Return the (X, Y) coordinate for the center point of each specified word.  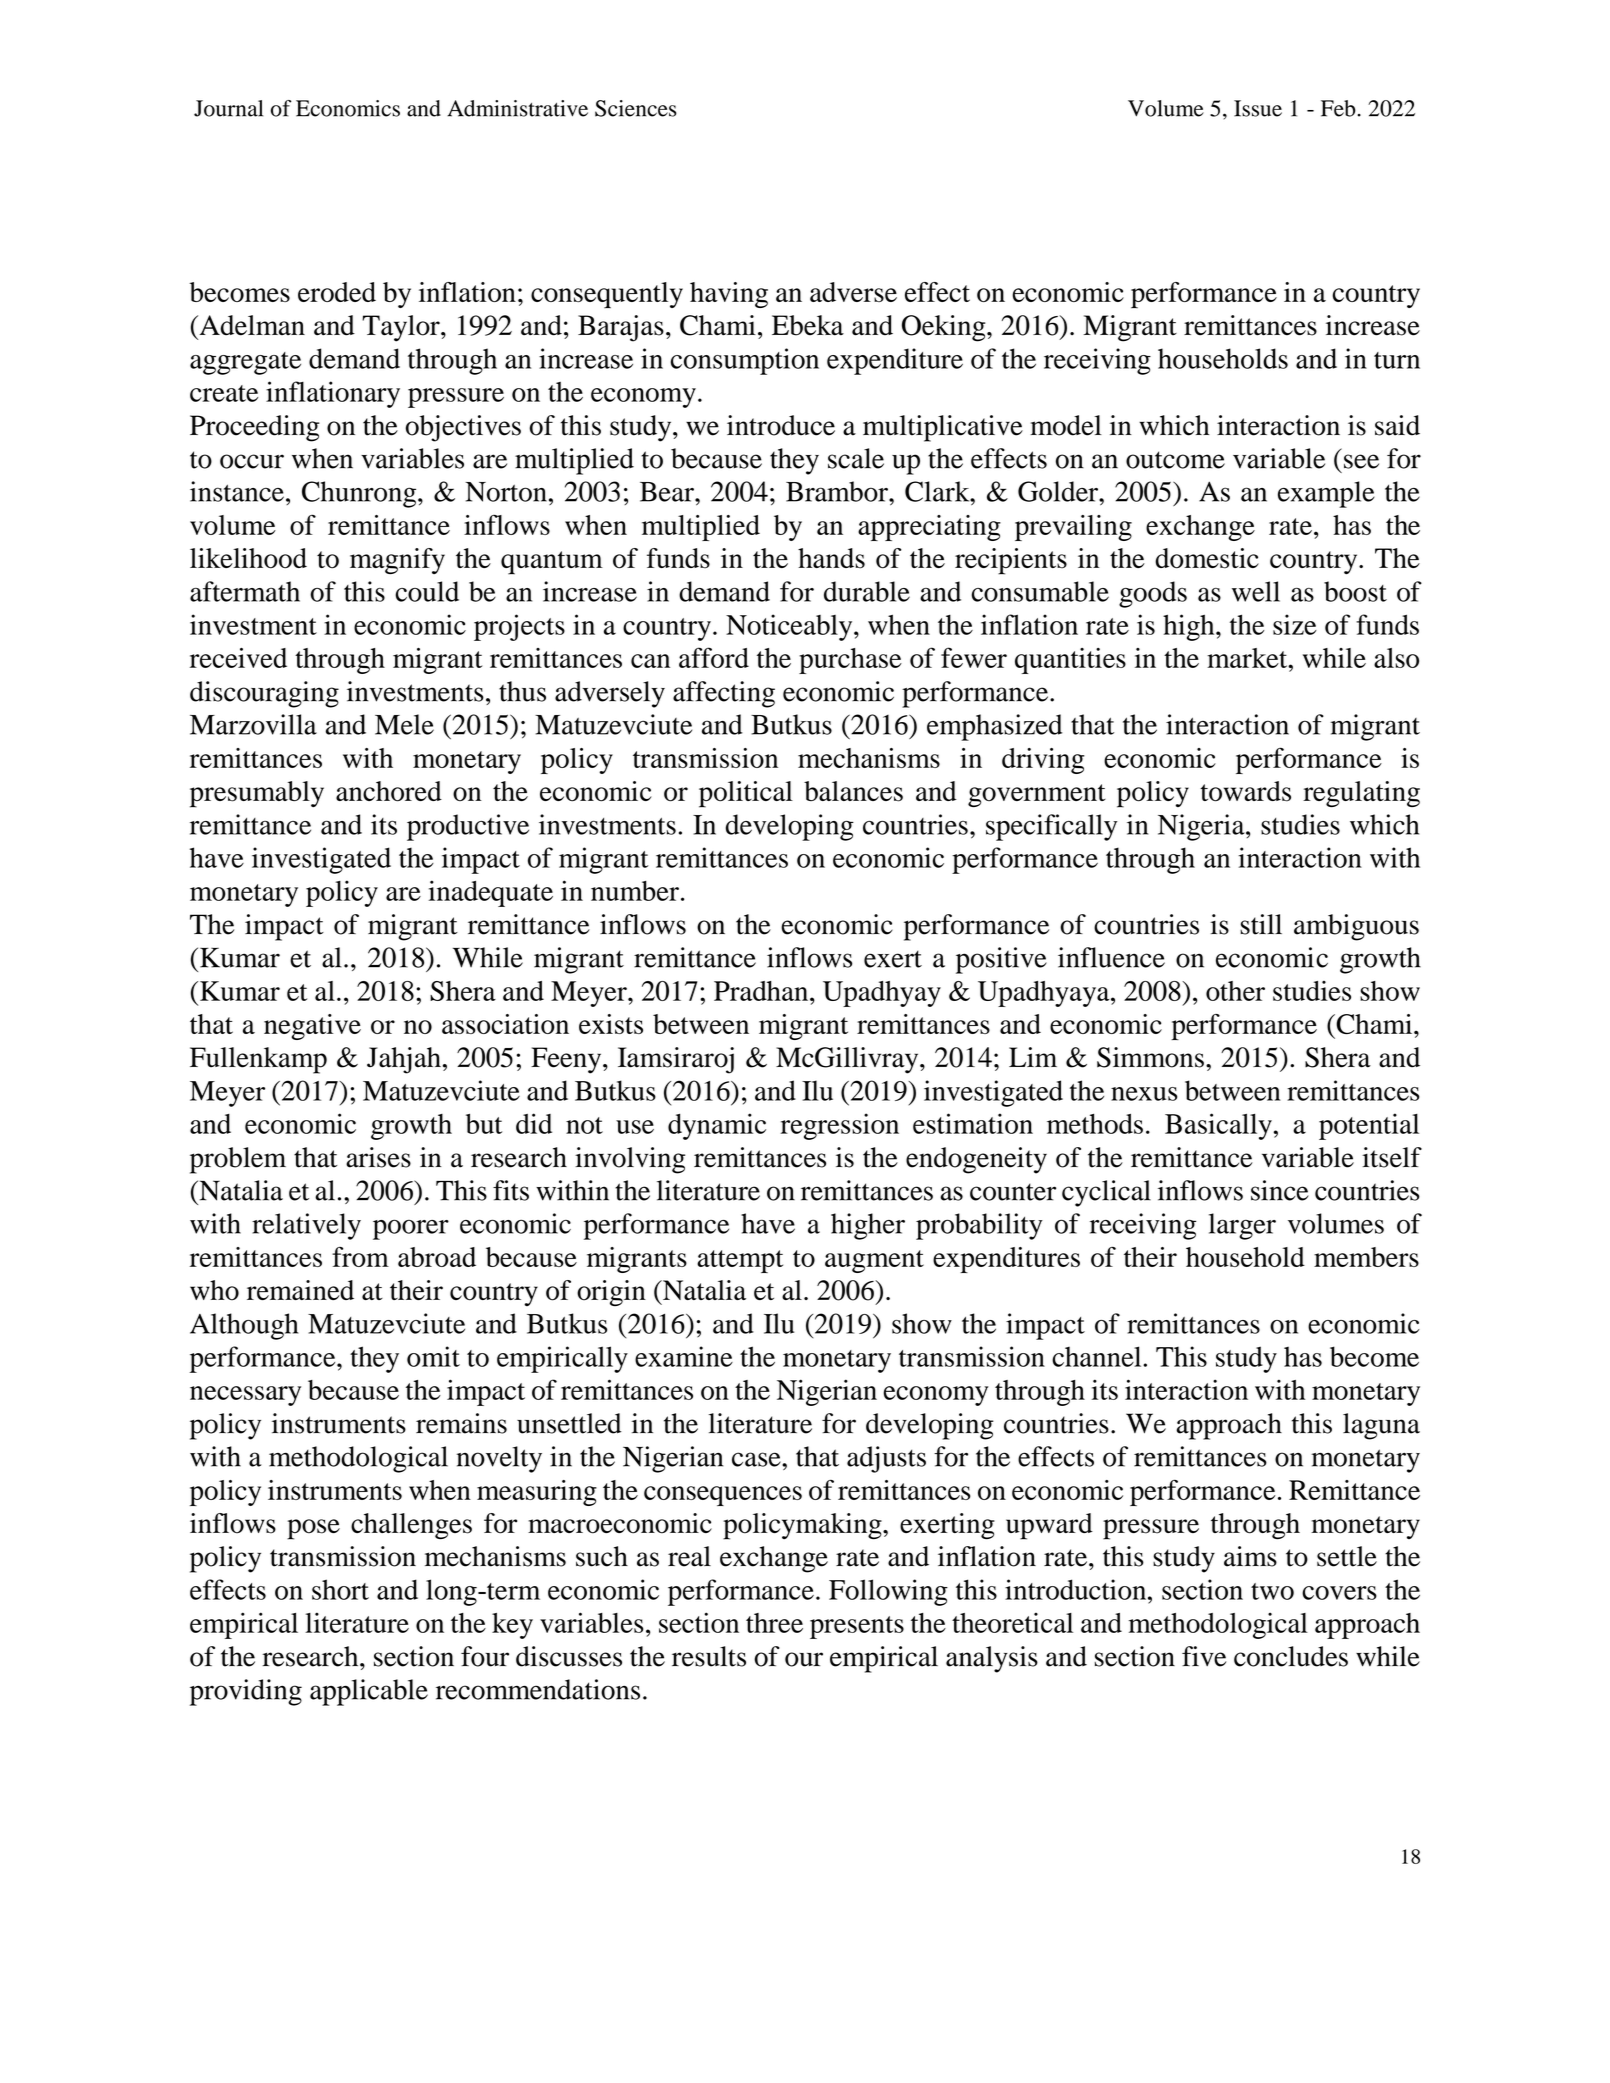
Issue (1258, 108)
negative (312, 1027)
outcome (1175, 460)
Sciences (636, 108)
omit (433, 1356)
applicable (369, 1692)
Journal (228, 108)
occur (252, 461)
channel (1098, 1356)
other (1235, 991)
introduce (781, 425)
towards (1245, 791)
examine (684, 1356)
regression (840, 1126)
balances (853, 791)
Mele (404, 724)
